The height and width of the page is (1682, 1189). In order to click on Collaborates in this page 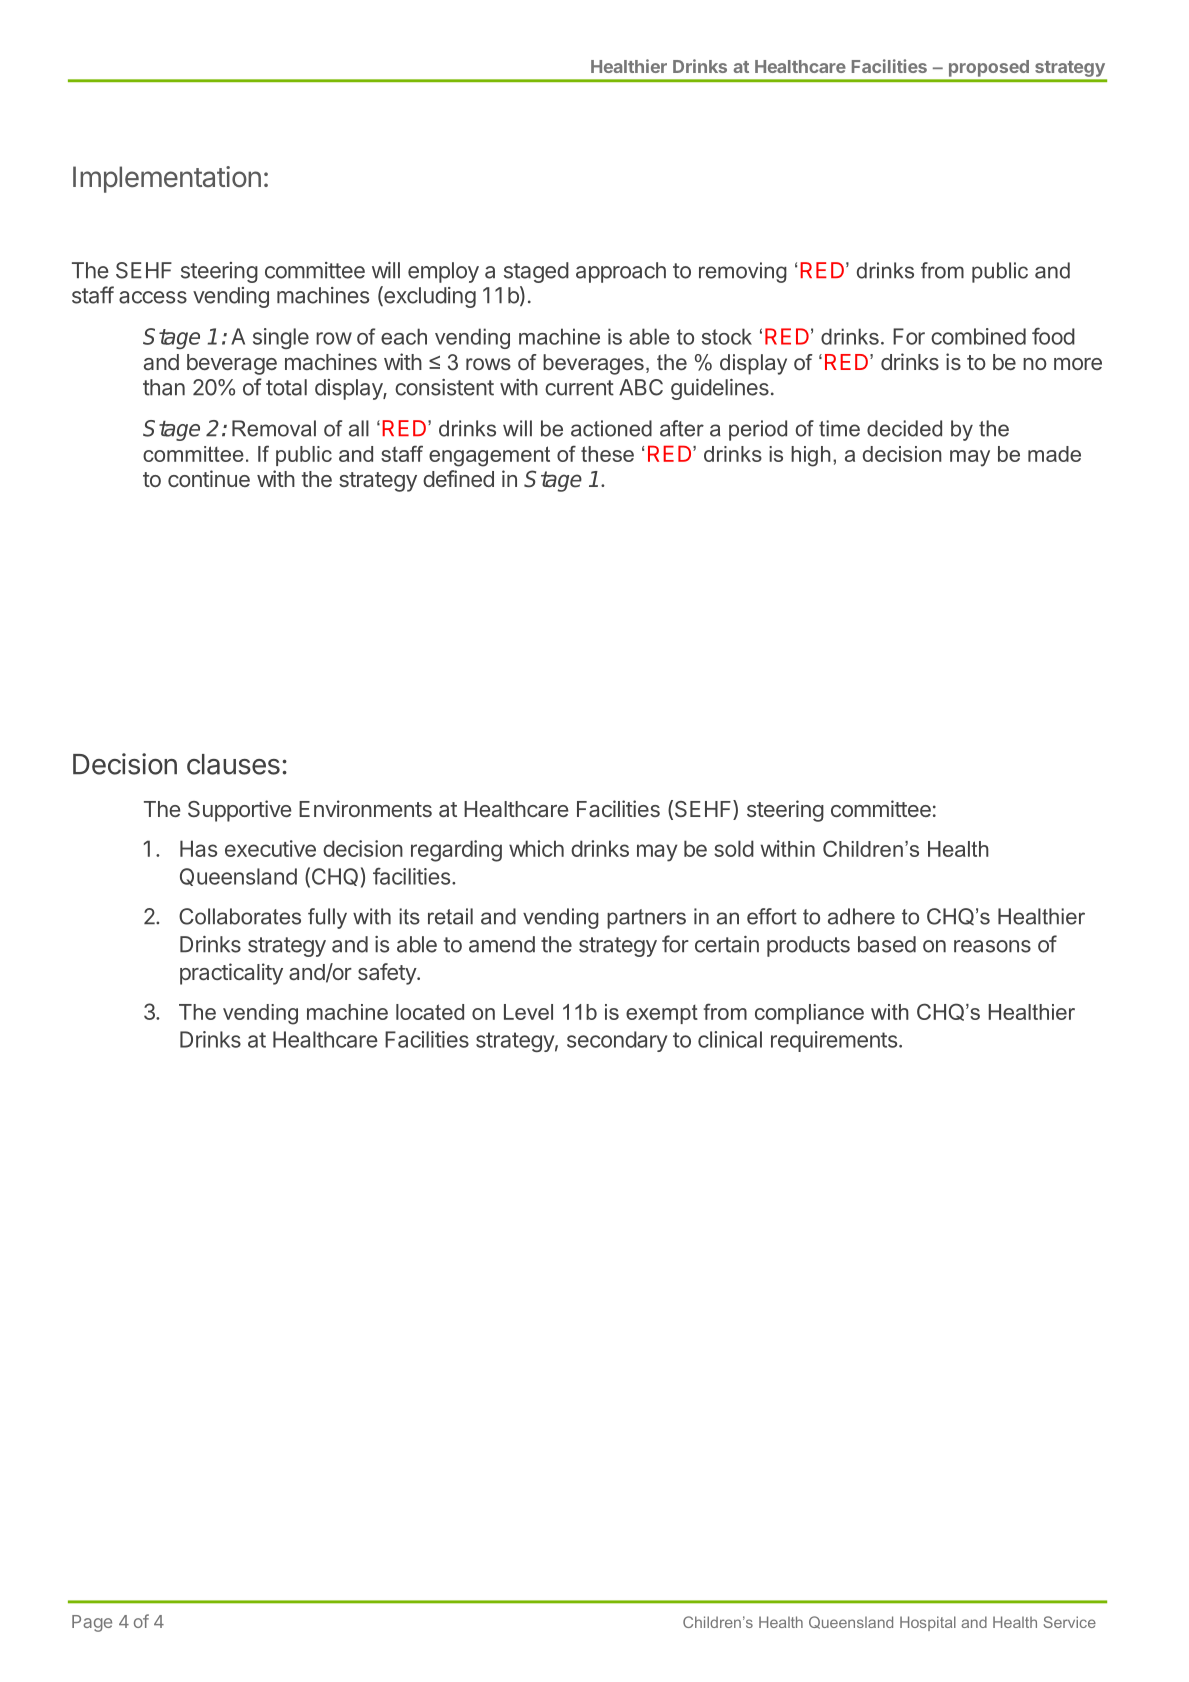, I will do `click(240, 916)`.
